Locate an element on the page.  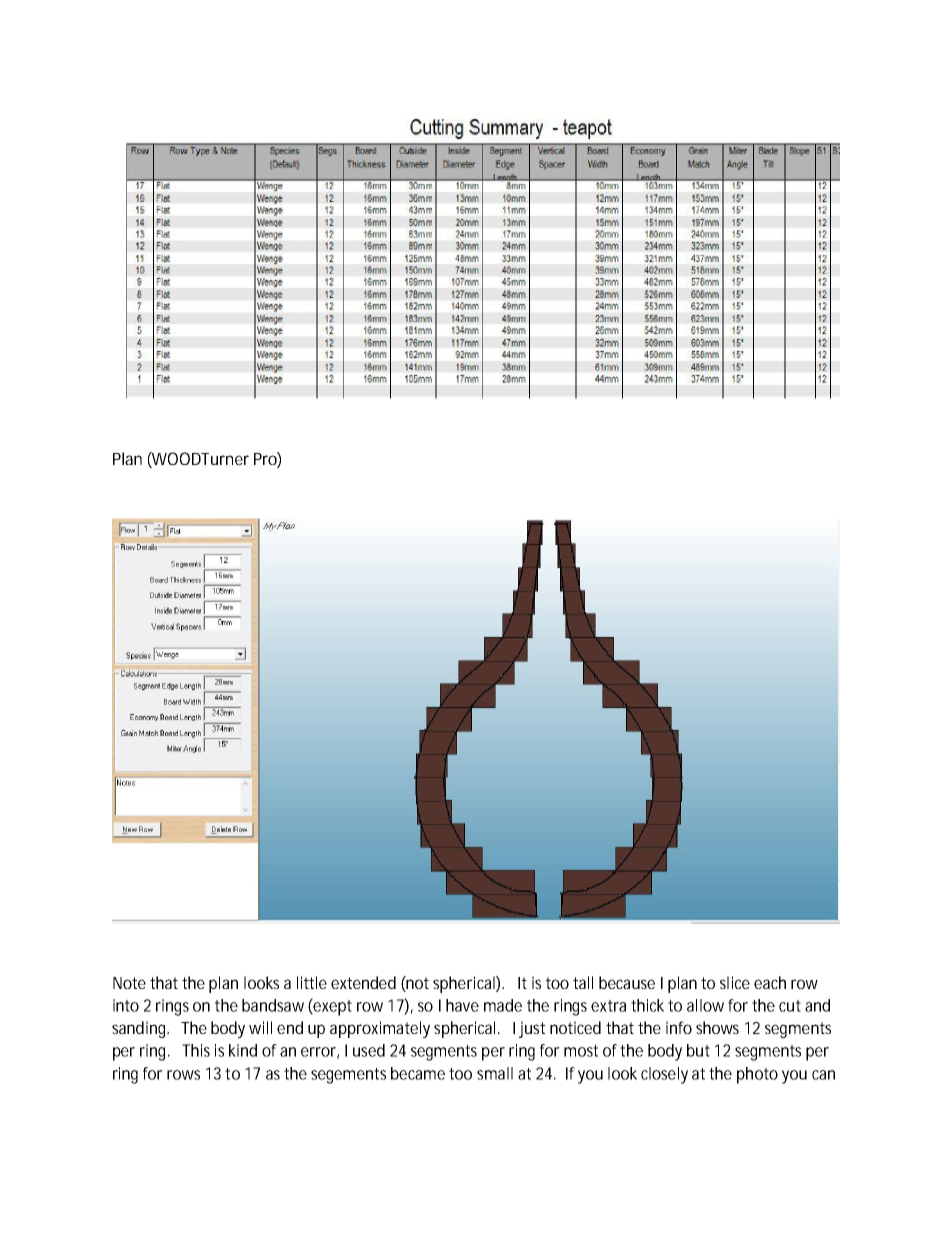
This is located at coordinates (196, 1050).
